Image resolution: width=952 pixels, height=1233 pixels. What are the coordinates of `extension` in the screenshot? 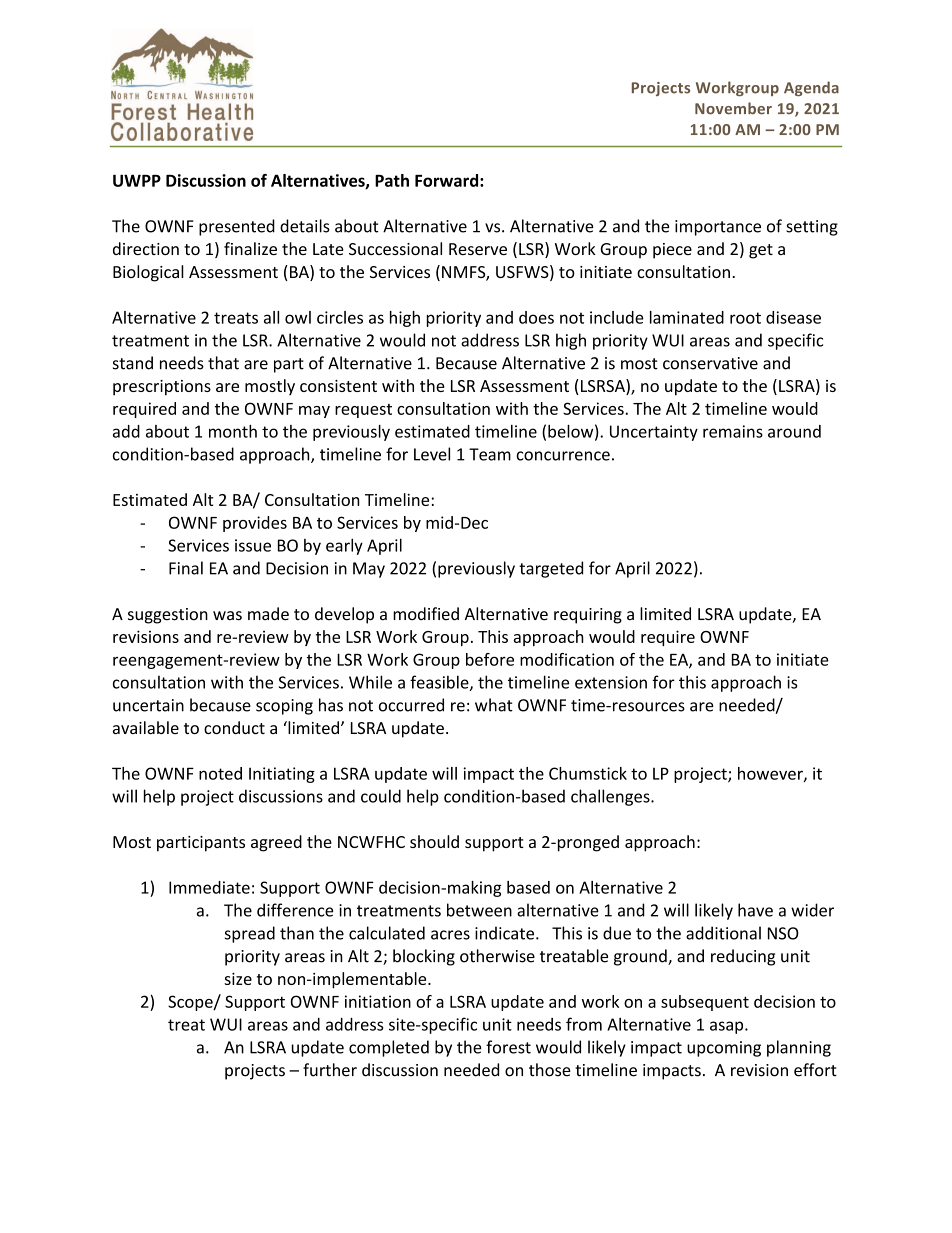 It's located at (611, 682).
